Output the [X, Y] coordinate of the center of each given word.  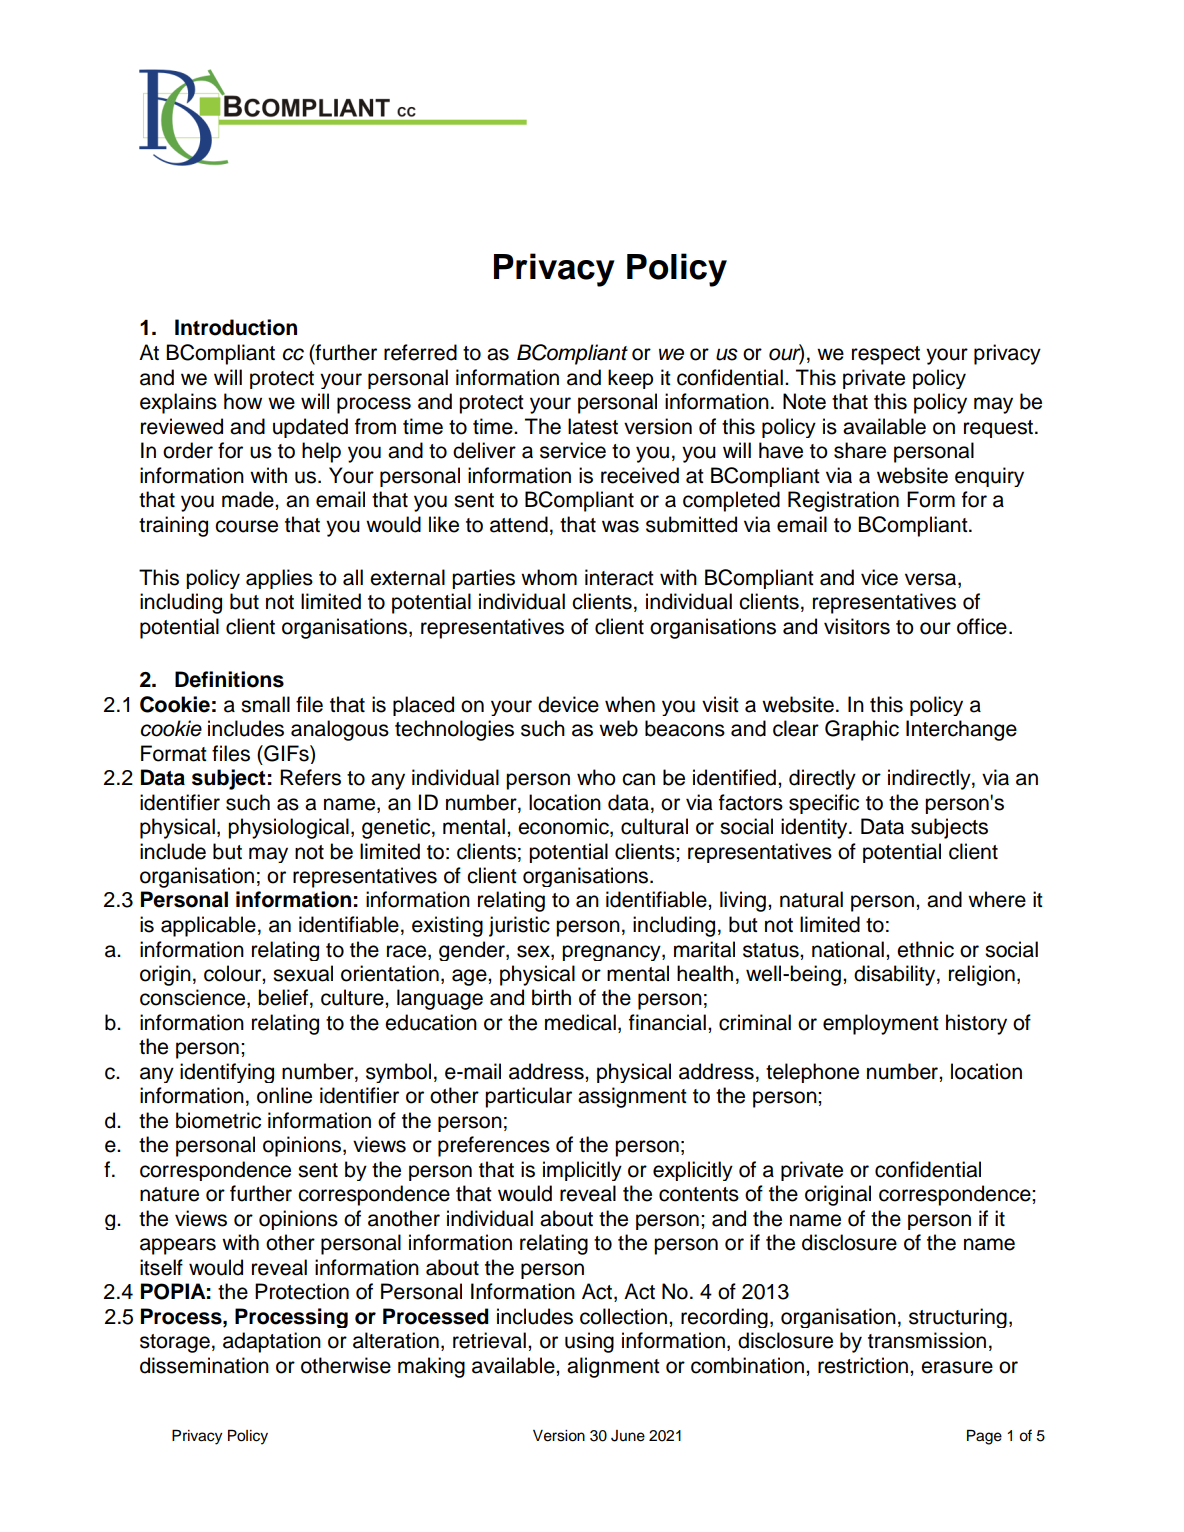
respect [886, 355]
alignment [613, 1367]
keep [630, 379]
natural [811, 899]
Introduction [236, 327]
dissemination [204, 1365]
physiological [288, 828]
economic [564, 827]
